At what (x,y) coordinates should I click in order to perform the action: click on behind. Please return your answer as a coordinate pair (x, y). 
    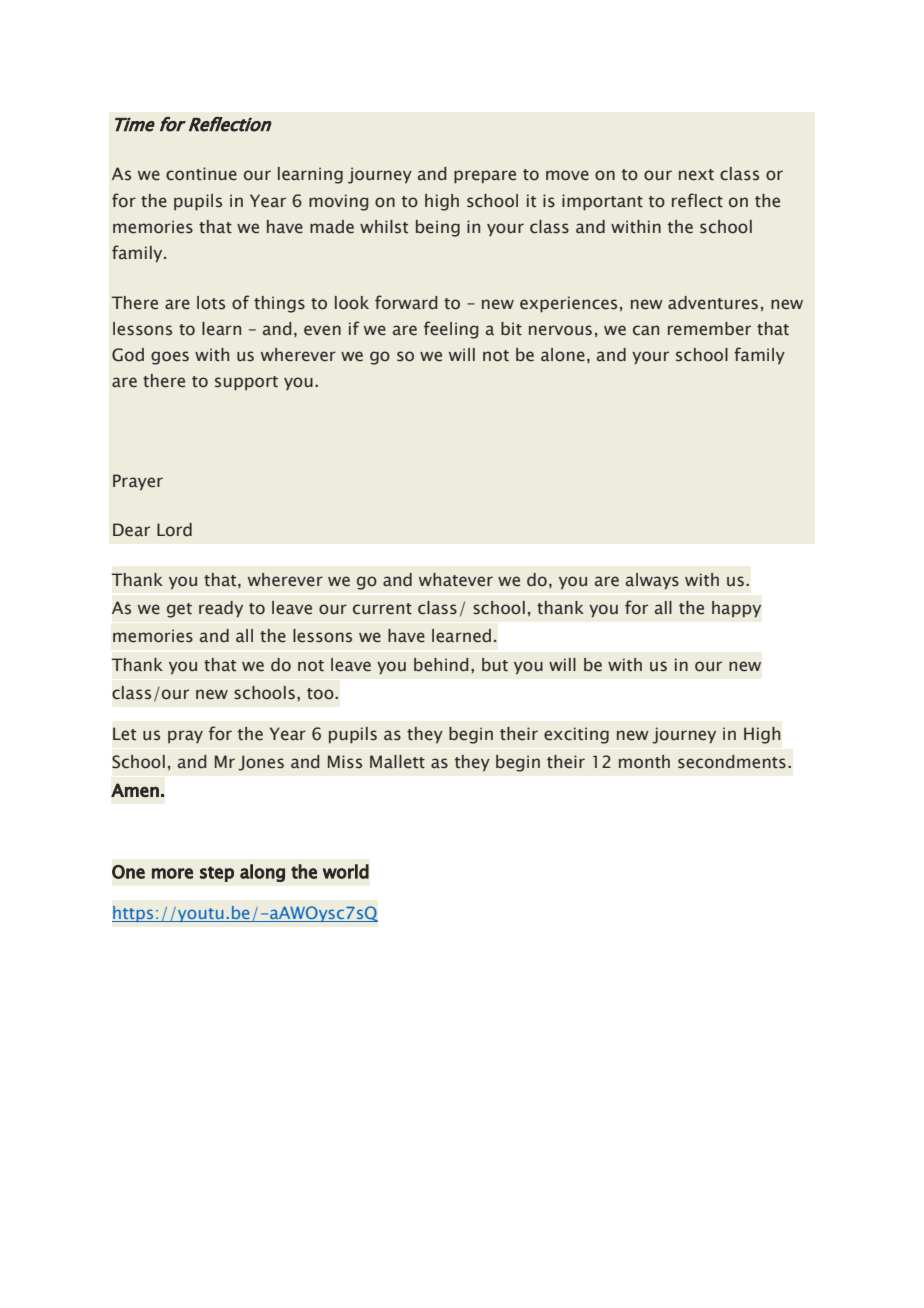
    Looking at the image, I should click on (441, 665).
